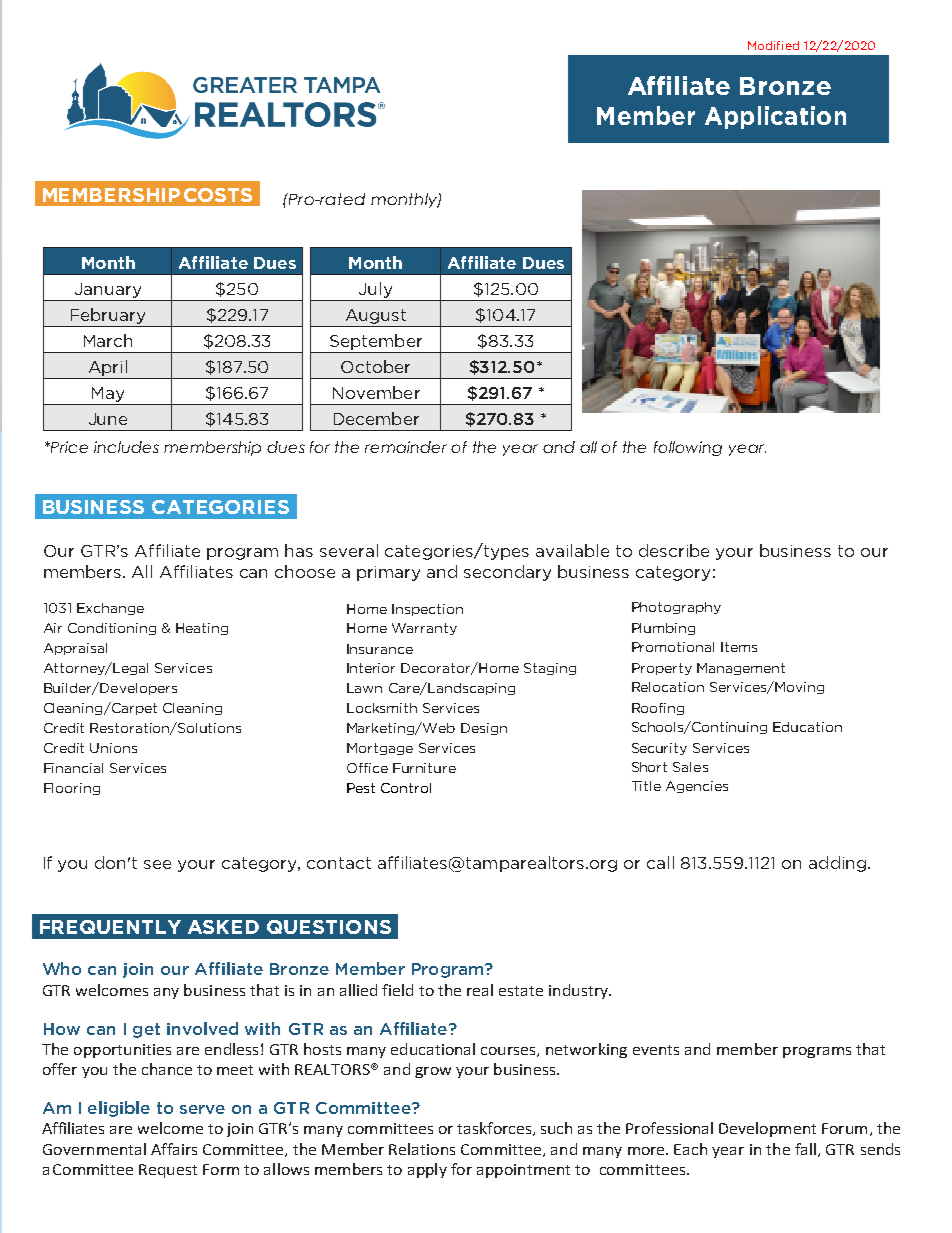 Image resolution: width=952 pixels, height=1233 pixels. I want to click on following, so click(688, 448).
